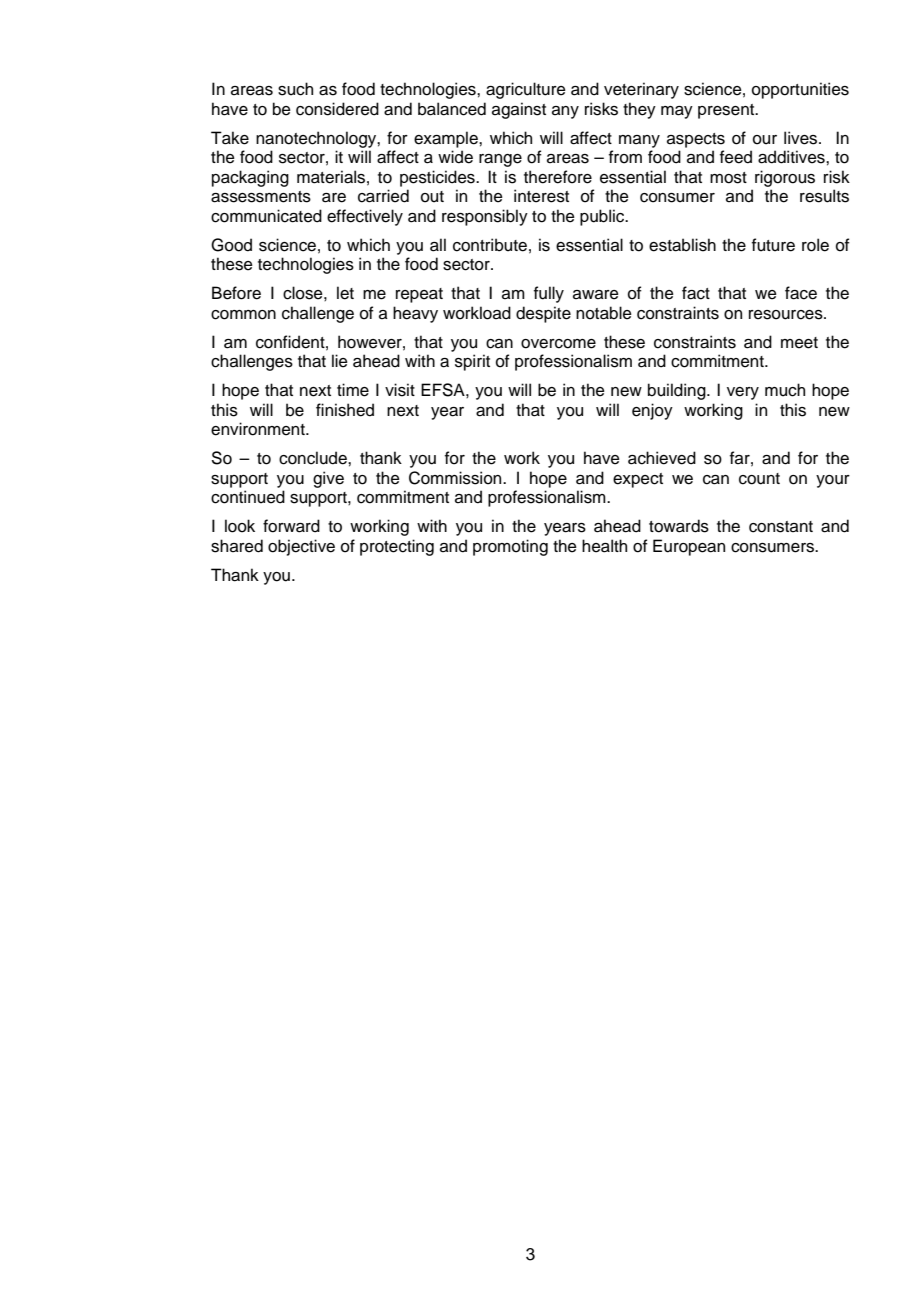  I want to click on common, so click(243, 315).
